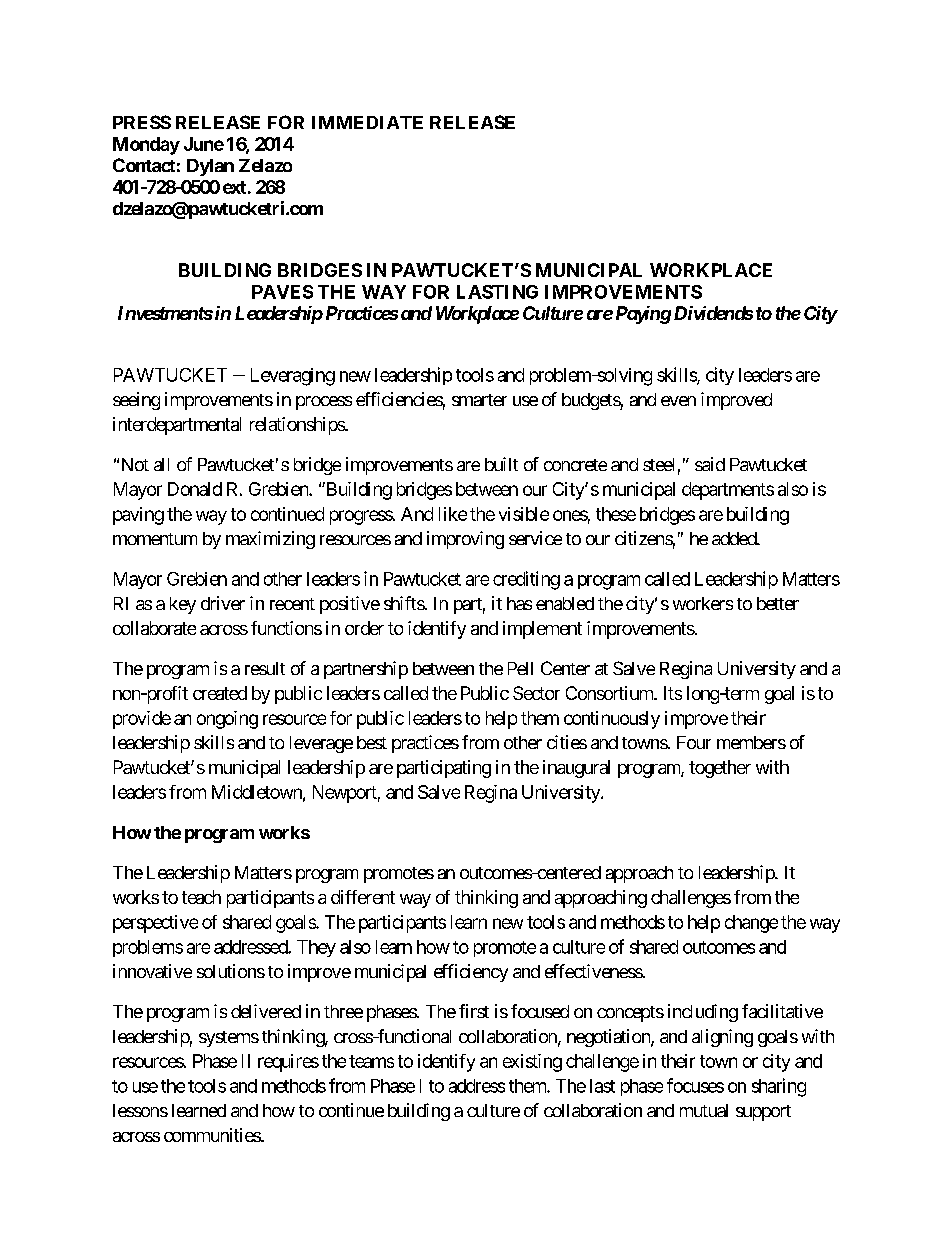 This screenshot has height=1233, width=952. Describe the element at coordinates (195, 489) in the screenshot. I see `Donald` at that location.
